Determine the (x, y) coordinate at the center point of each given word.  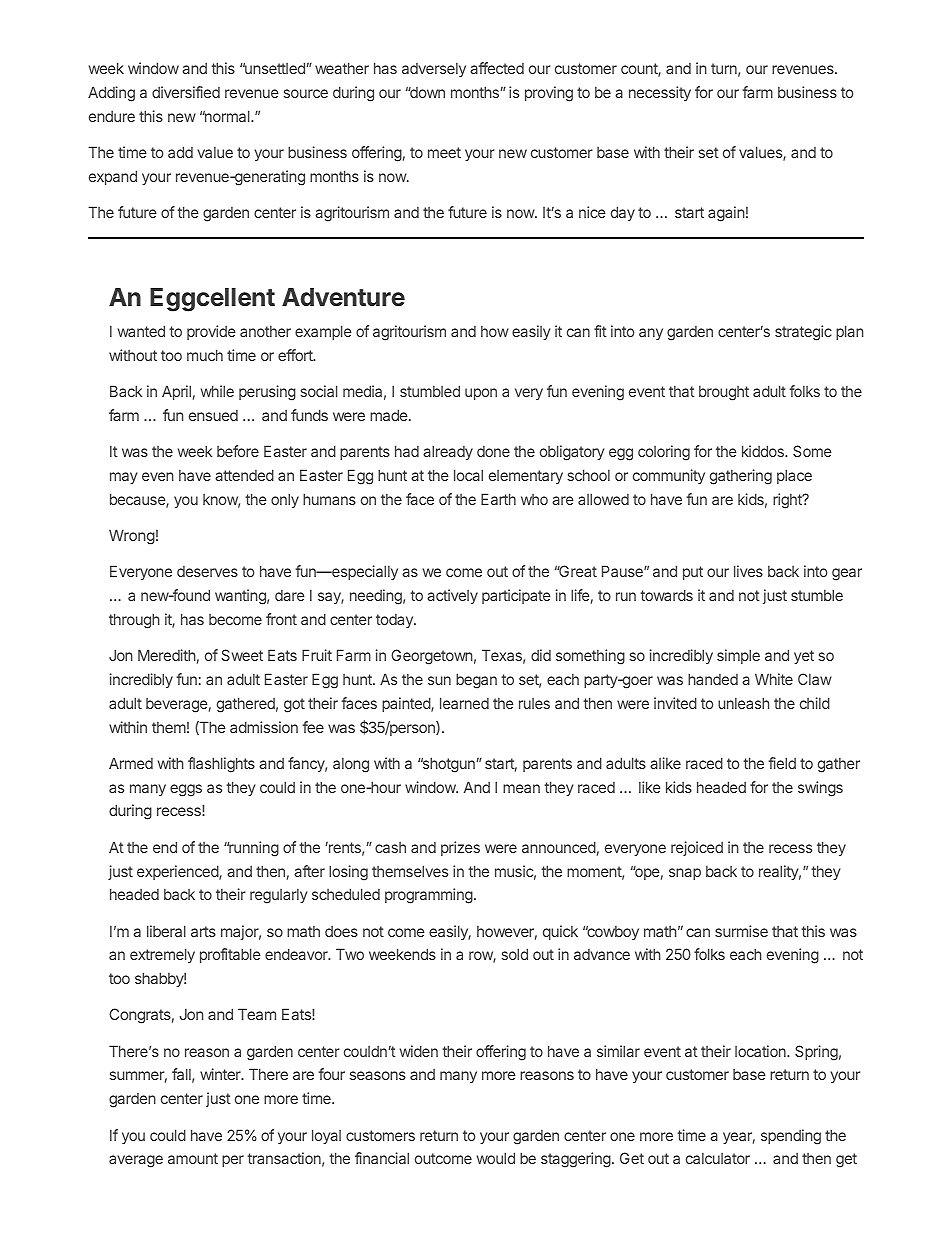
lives (748, 571)
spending (791, 1137)
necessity (660, 93)
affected (497, 68)
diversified (186, 92)
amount (193, 1158)
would (496, 1158)
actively (452, 596)
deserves (207, 571)
